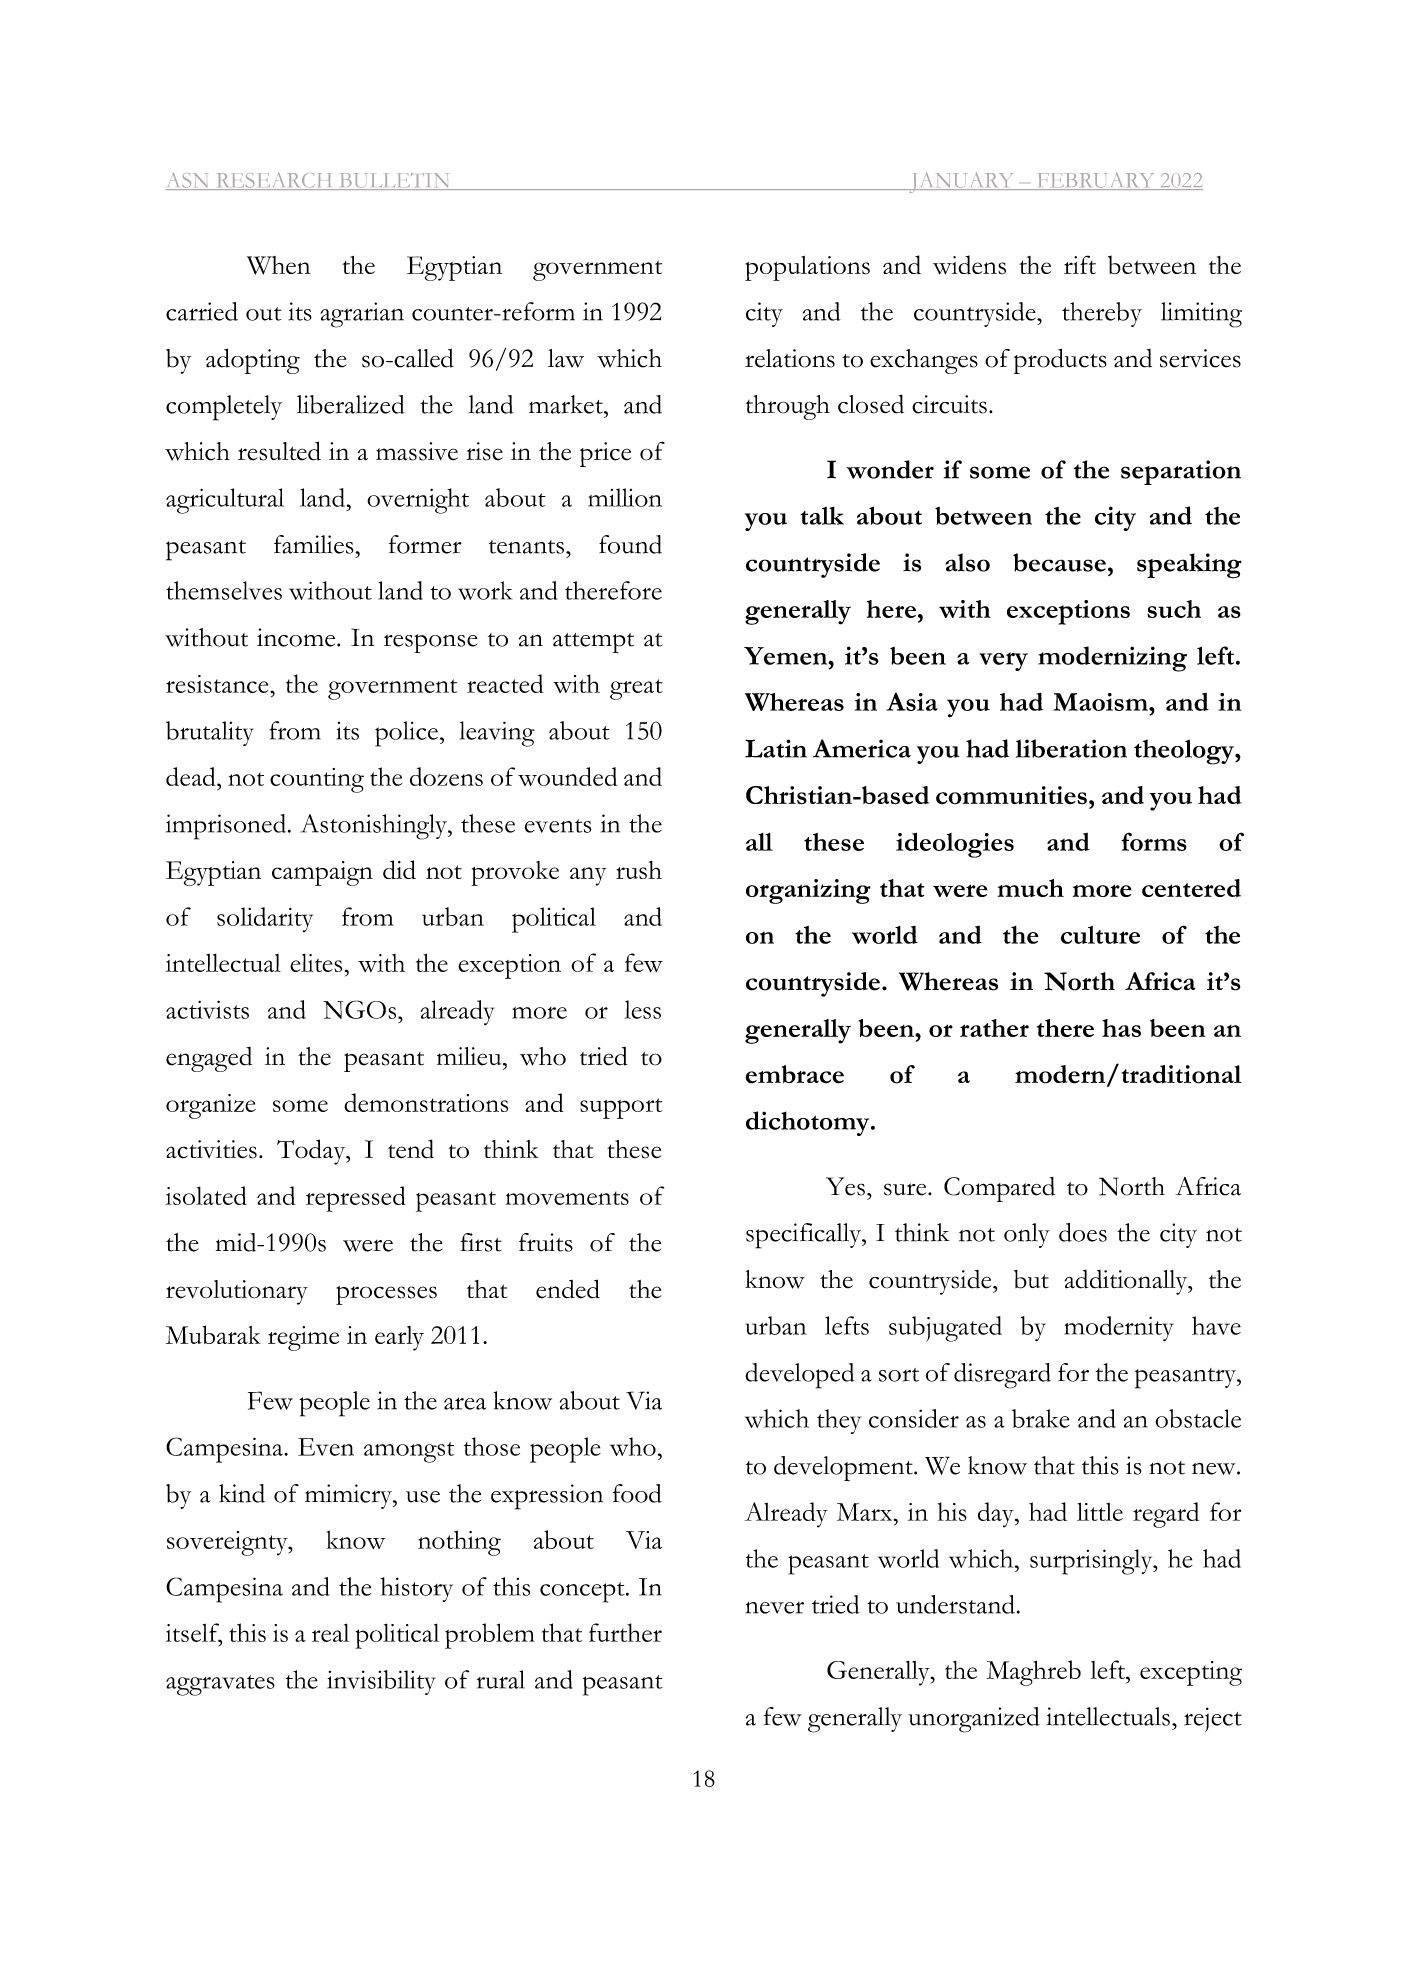  Describe the element at coordinates (279, 265) in the screenshot. I see `When` at that location.
